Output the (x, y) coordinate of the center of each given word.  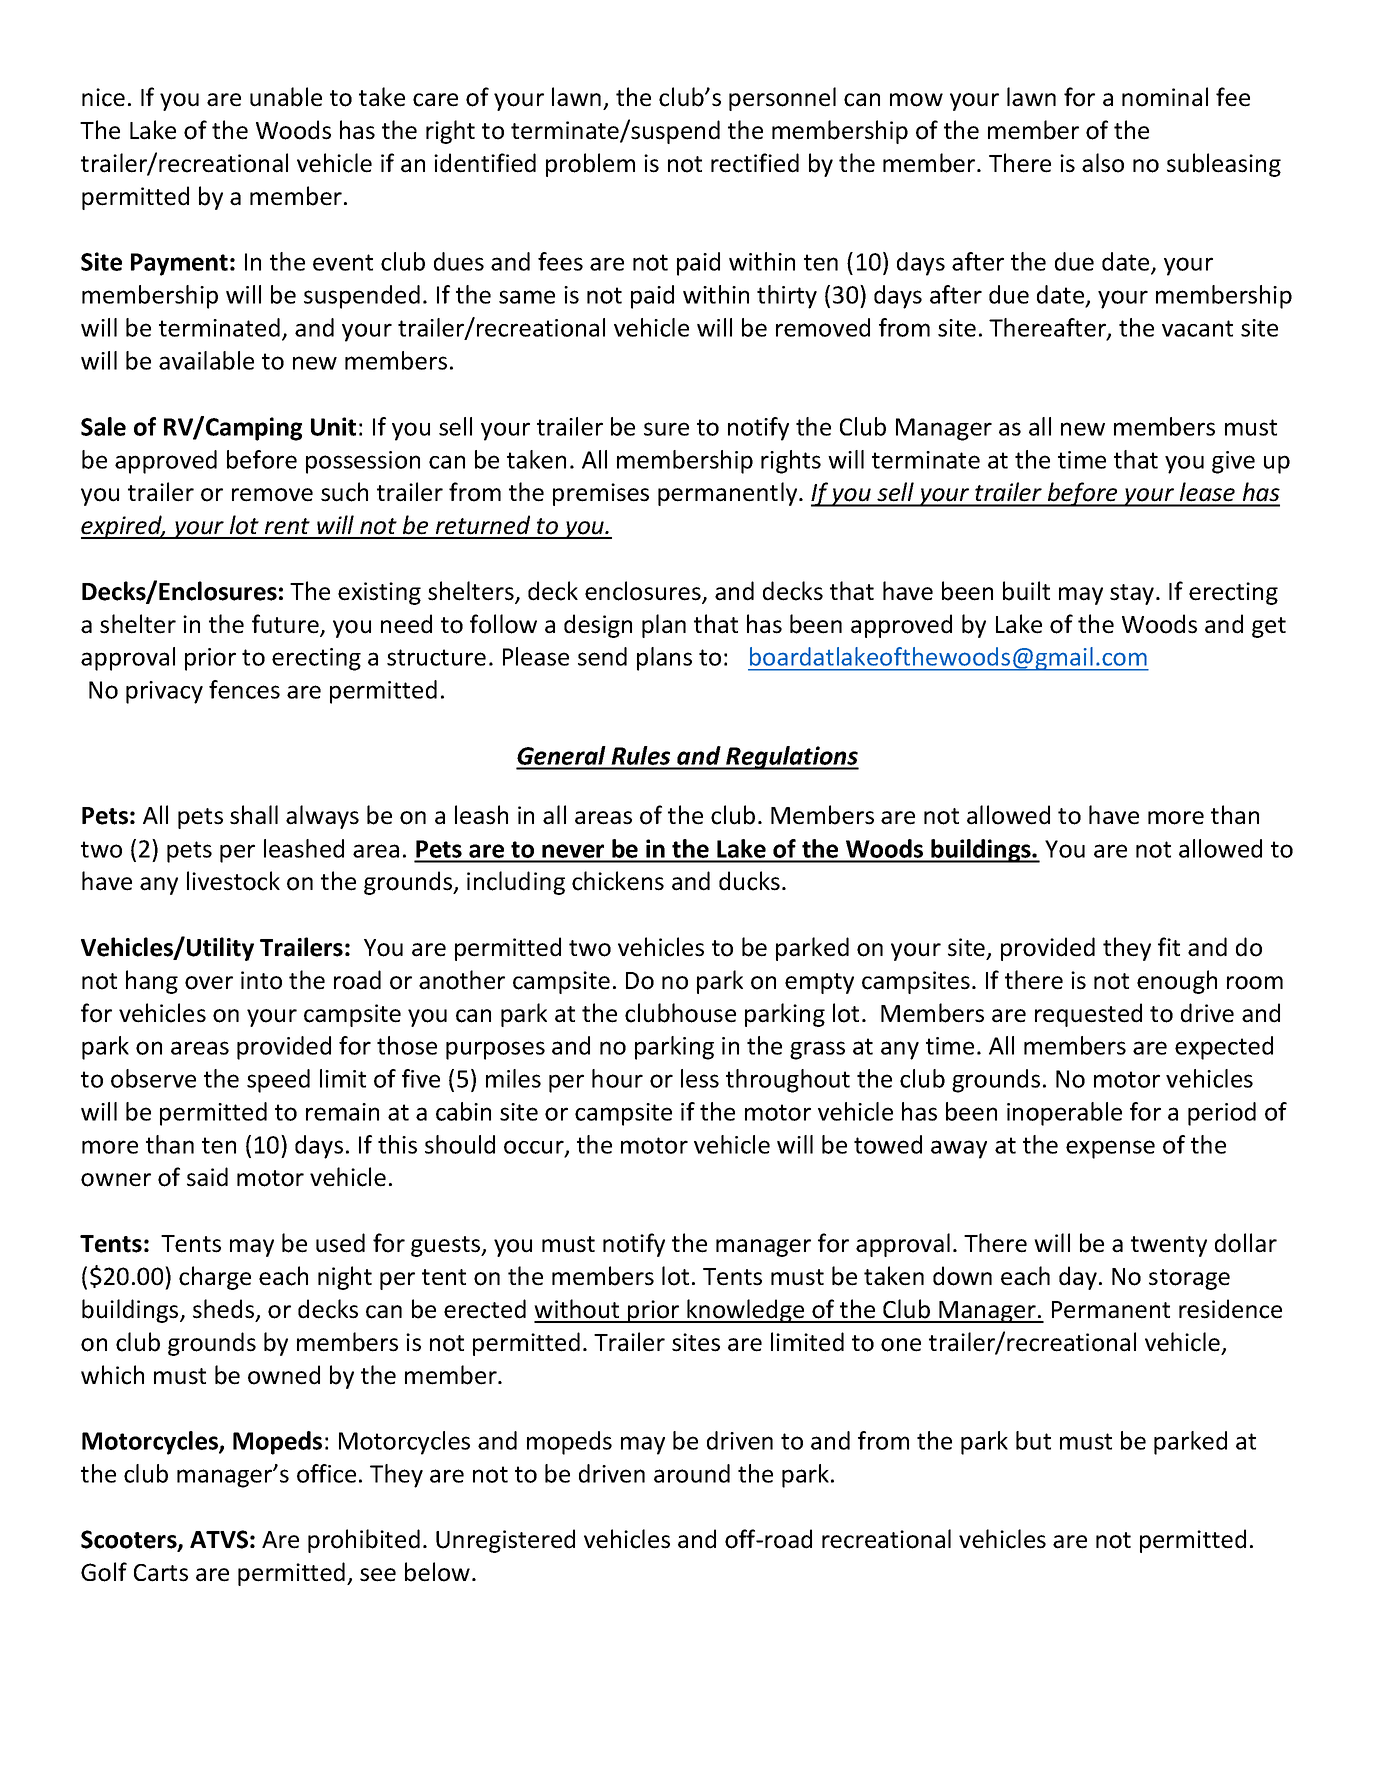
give (1233, 462)
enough (1177, 982)
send (602, 656)
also (1103, 163)
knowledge (746, 1311)
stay (1133, 594)
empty (819, 983)
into (261, 980)
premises (601, 494)
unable (286, 97)
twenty (1169, 1246)
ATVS (219, 1539)
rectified (755, 163)
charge (215, 1278)
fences (244, 689)
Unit (333, 426)
